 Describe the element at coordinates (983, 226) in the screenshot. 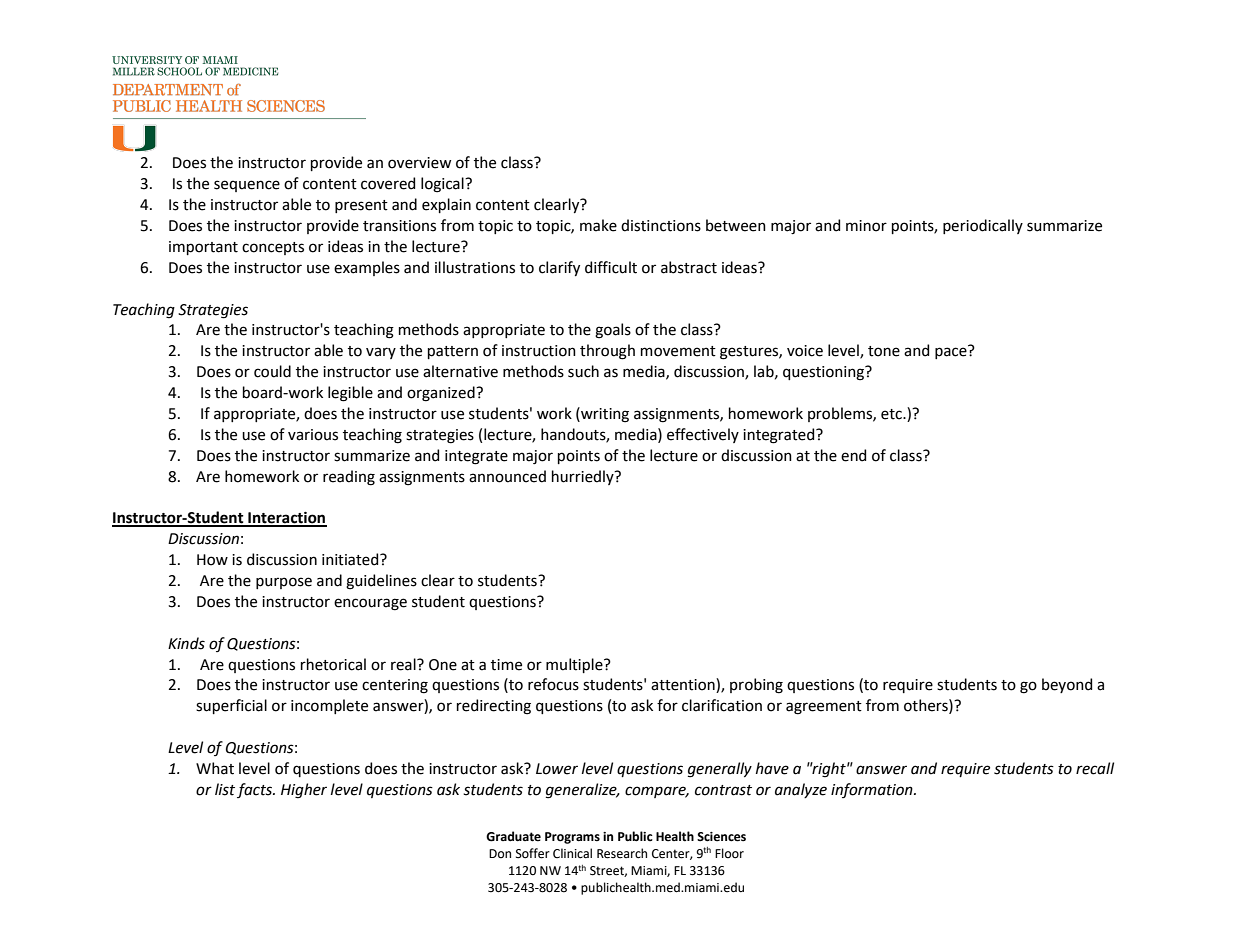

I see `periodically` at that location.
